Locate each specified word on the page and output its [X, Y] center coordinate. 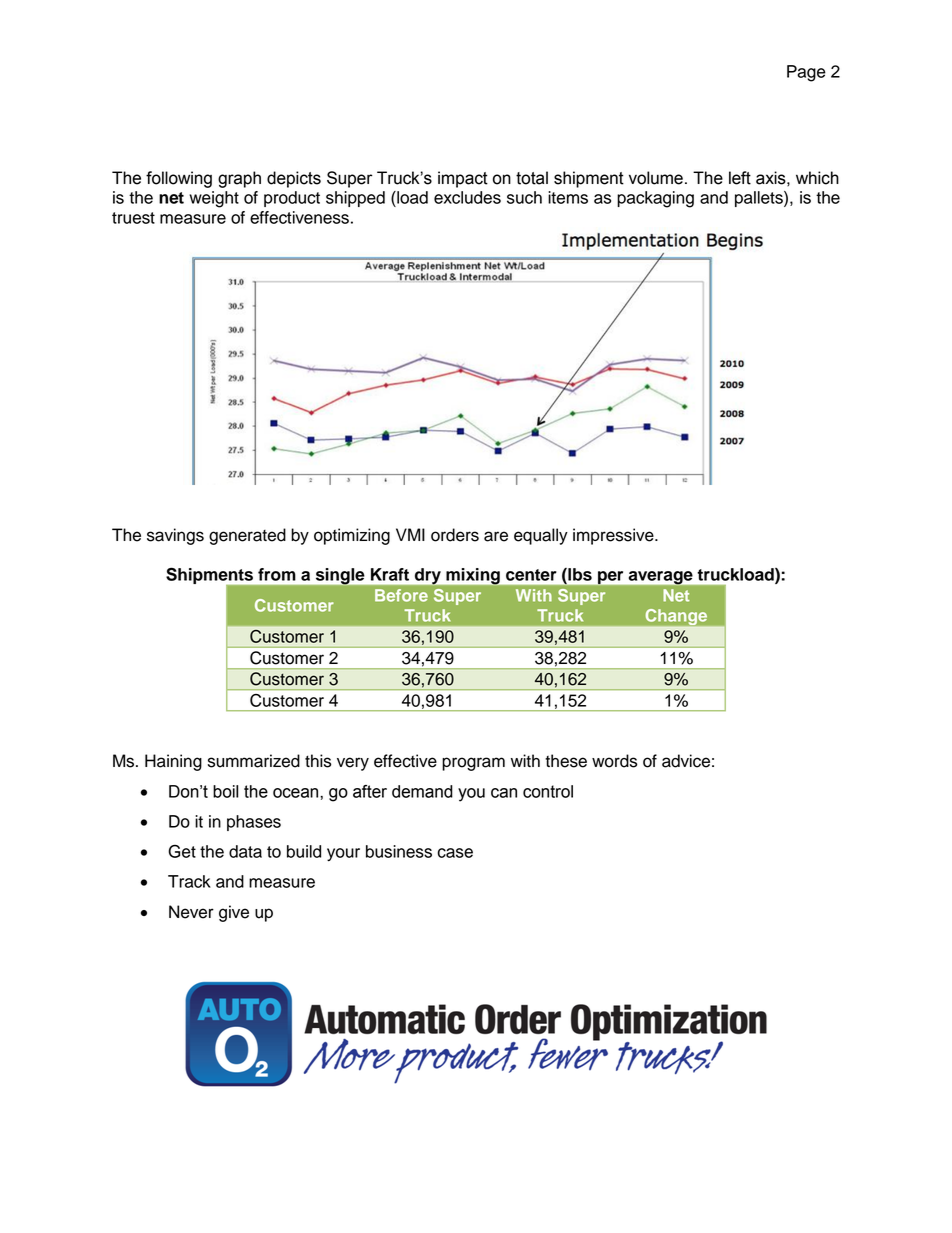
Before [401, 595]
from [277, 574]
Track [189, 881]
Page [806, 73]
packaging [655, 199]
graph [239, 179]
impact [463, 179]
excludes [467, 197]
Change [676, 617]
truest [133, 218]
